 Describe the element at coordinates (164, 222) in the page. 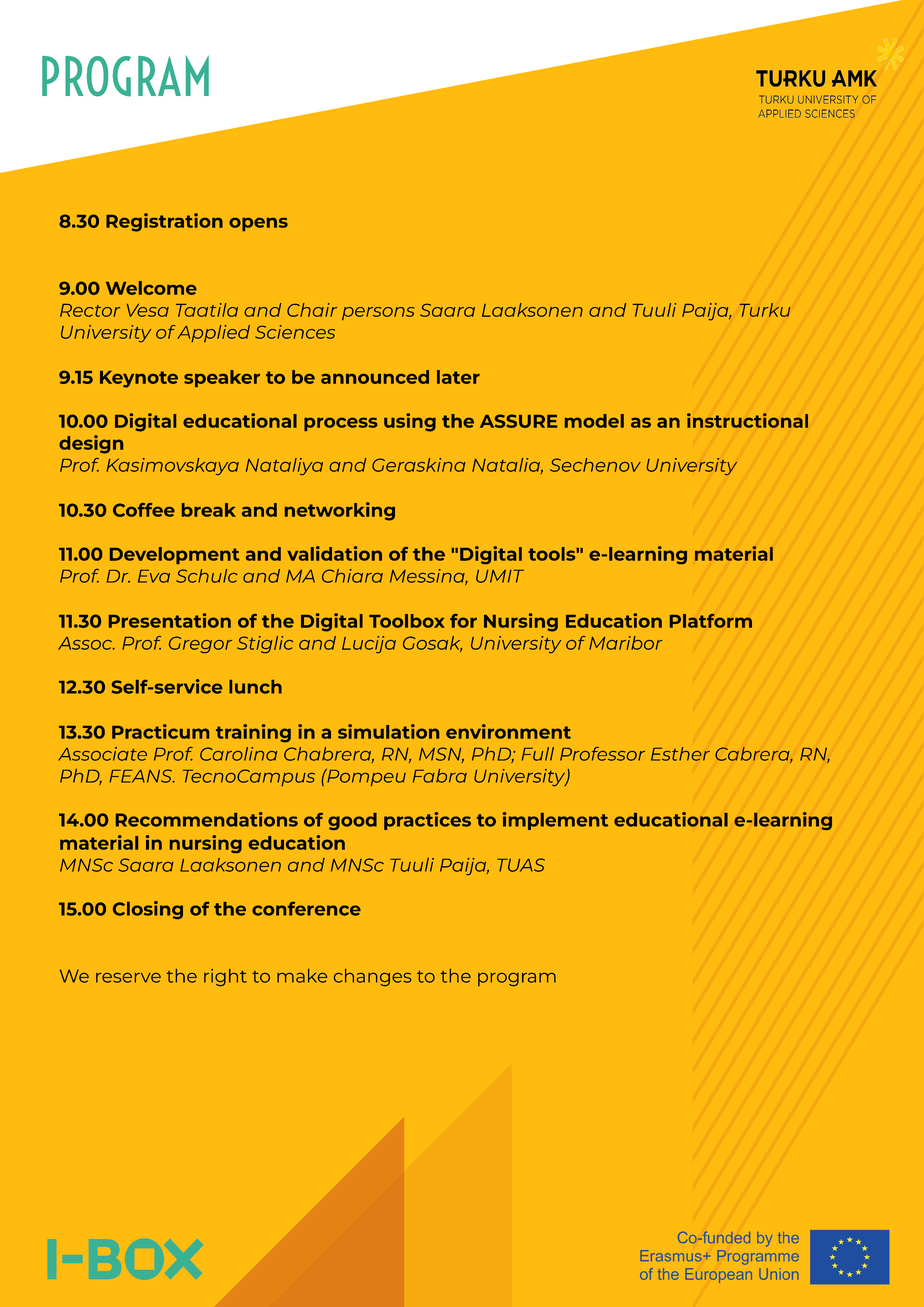

I see `Registration` at that location.
